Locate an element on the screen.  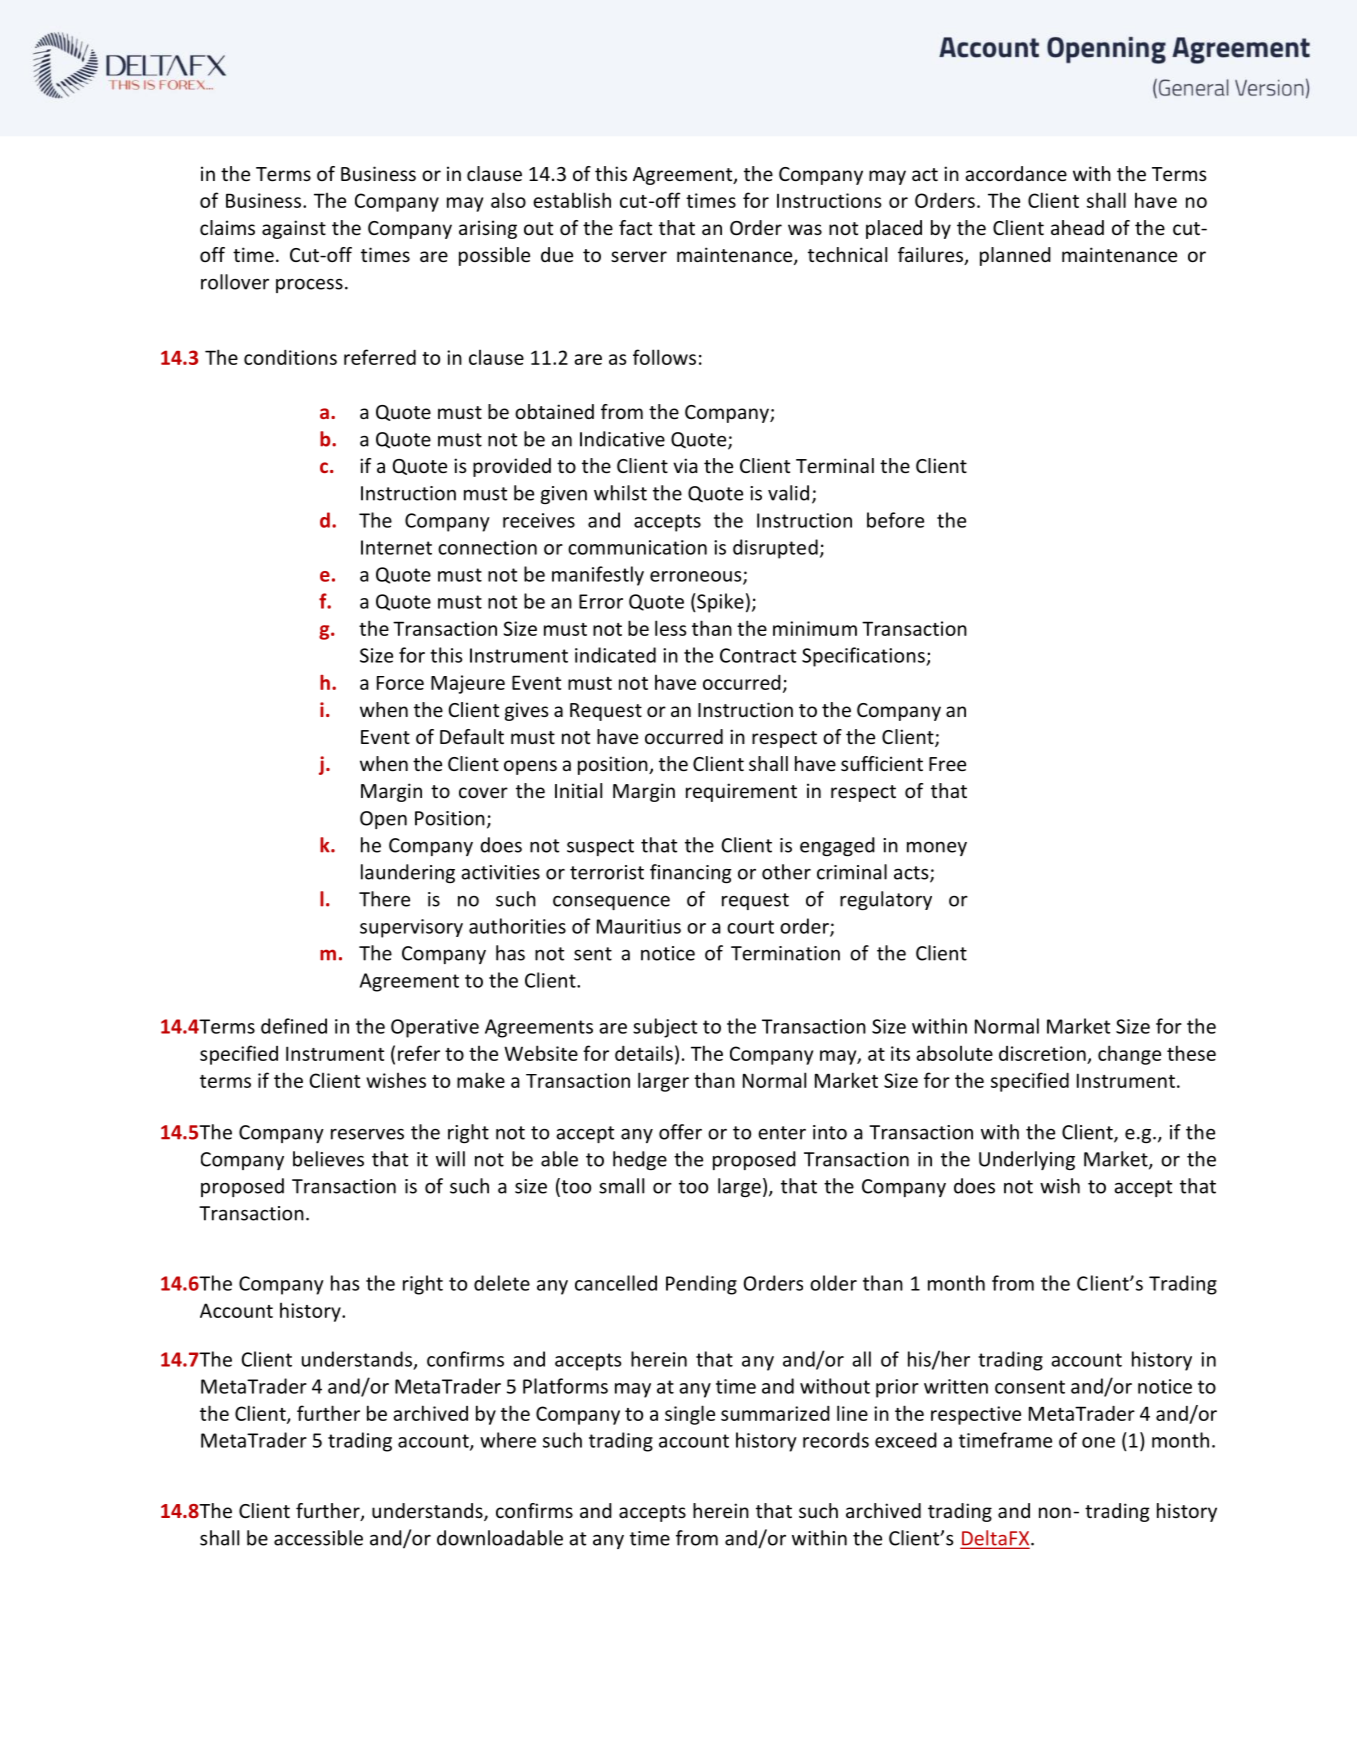
accessible is located at coordinates (318, 1538).
